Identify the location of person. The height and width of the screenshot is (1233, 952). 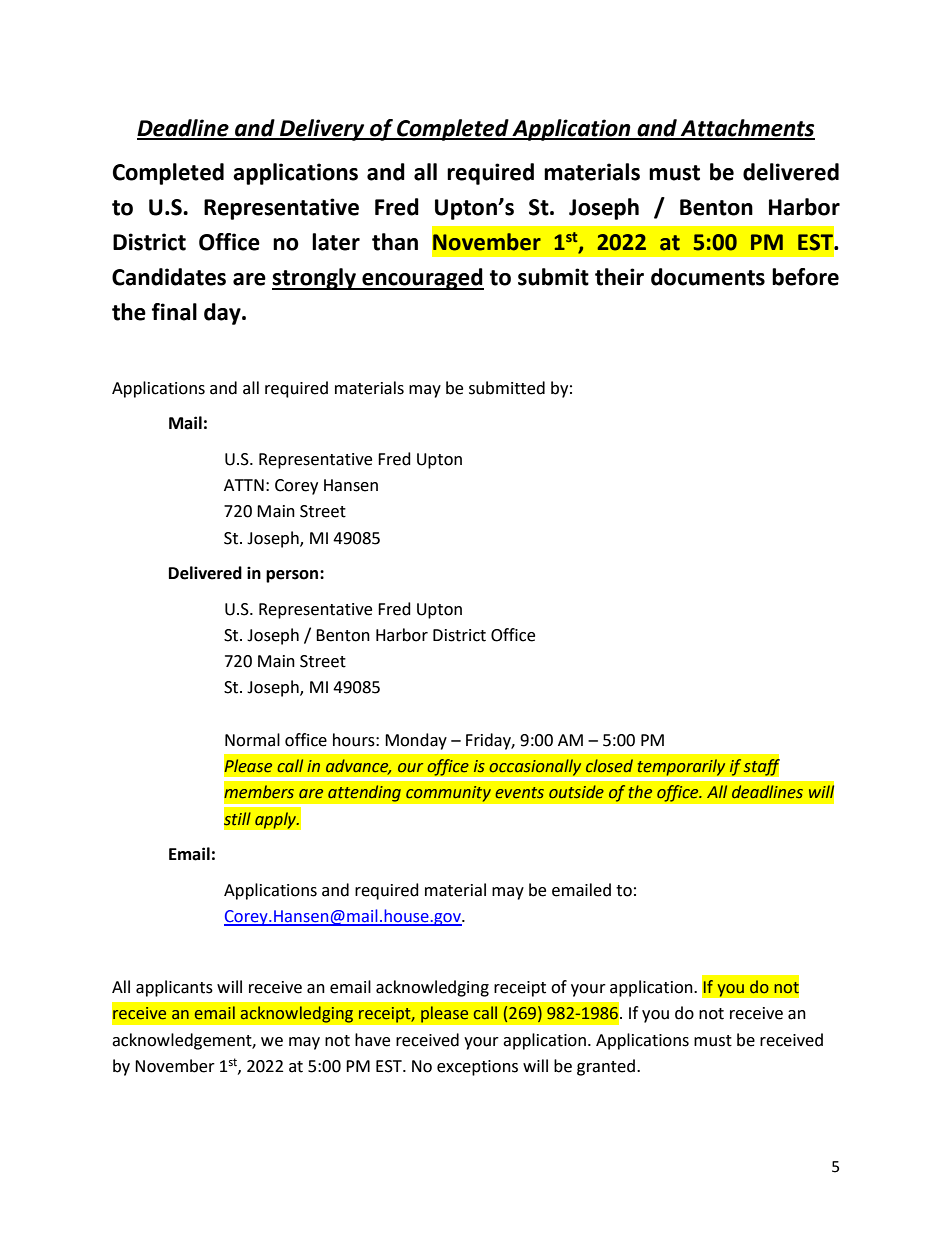
(293, 576).
